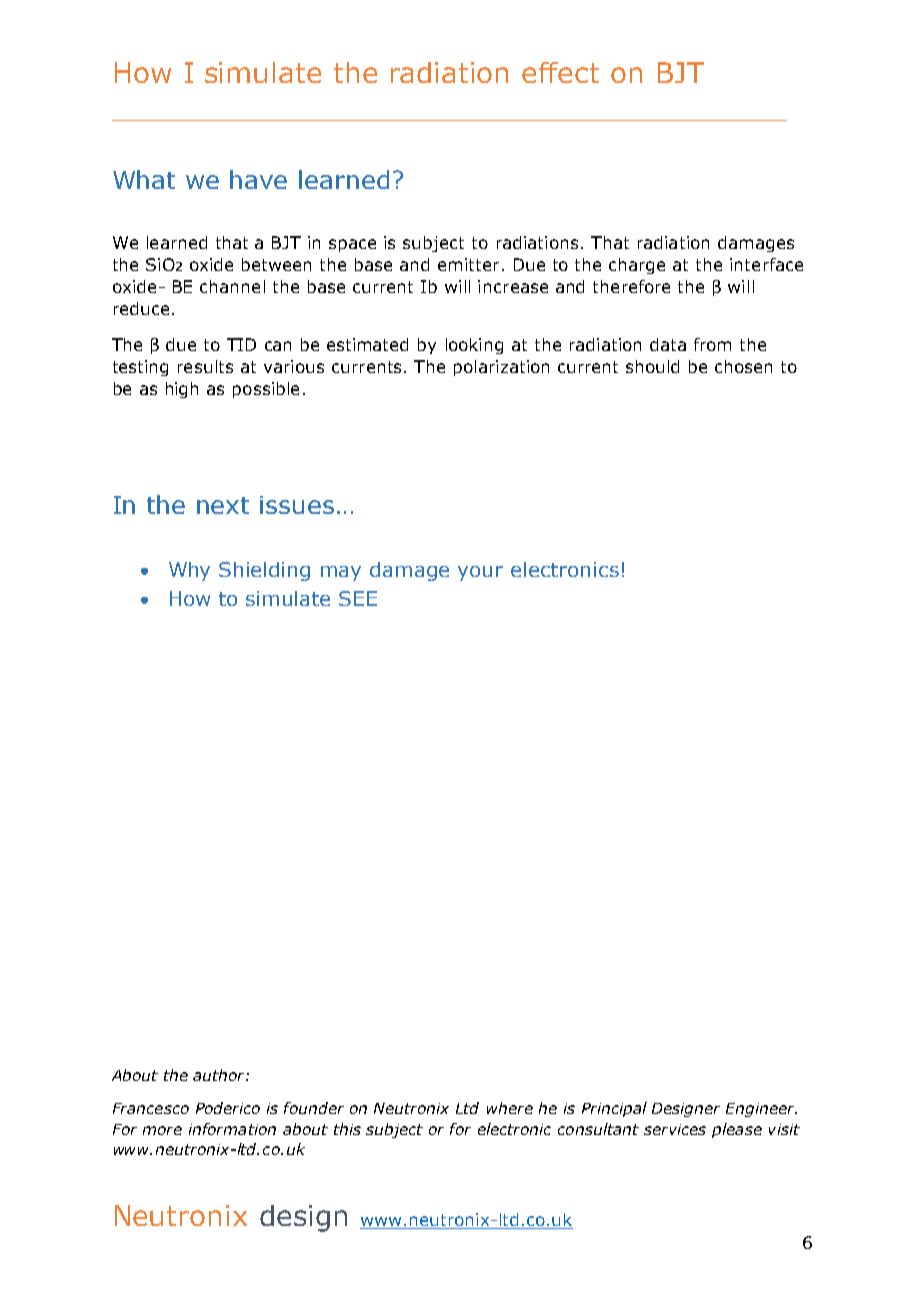 This document has width=924, height=1308. Describe the element at coordinates (182, 390) in the document. I see `high` at that location.
